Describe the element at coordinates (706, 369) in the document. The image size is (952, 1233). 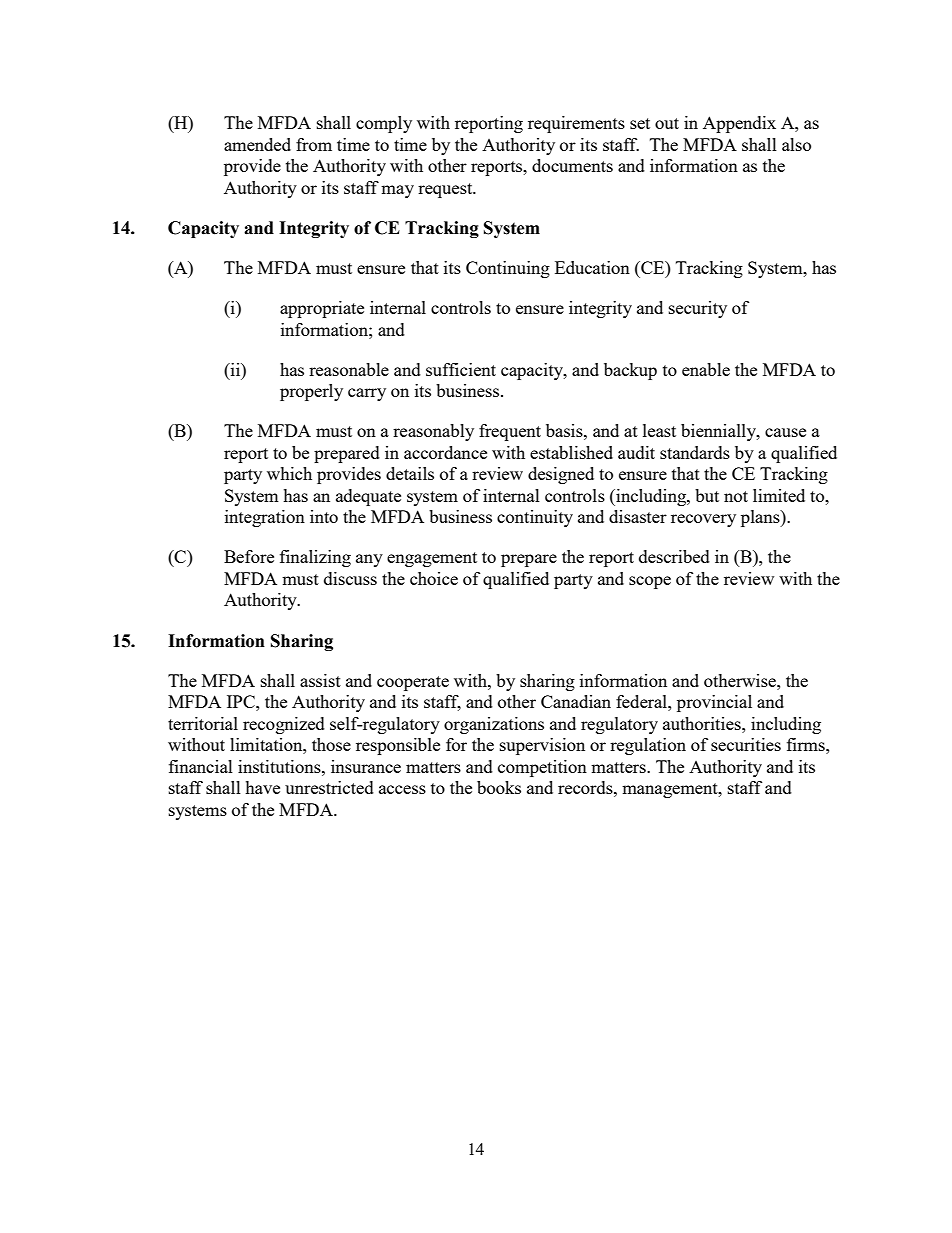
I see `enable` at that location.
